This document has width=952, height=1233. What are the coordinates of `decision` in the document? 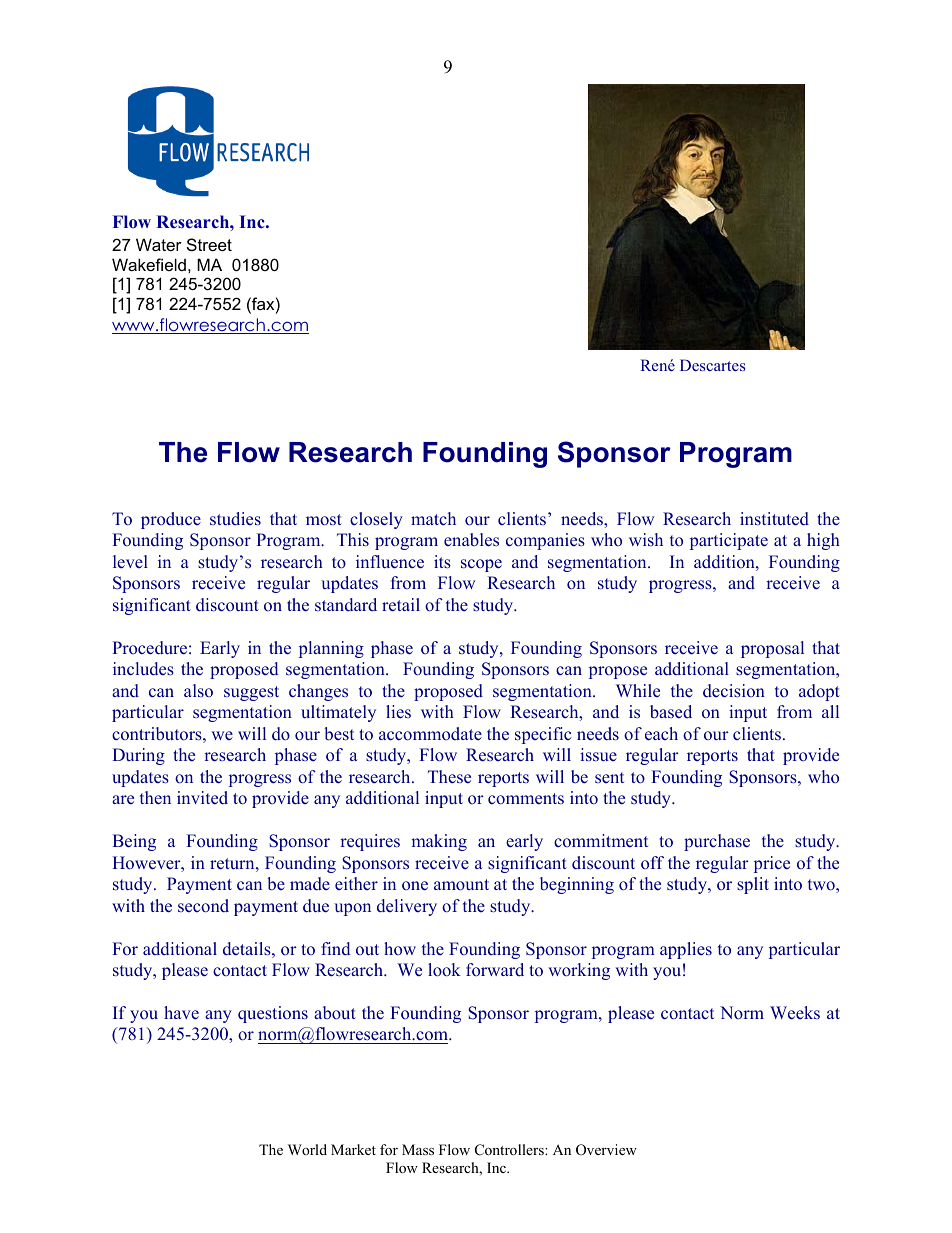 It's located at (734, 691).
